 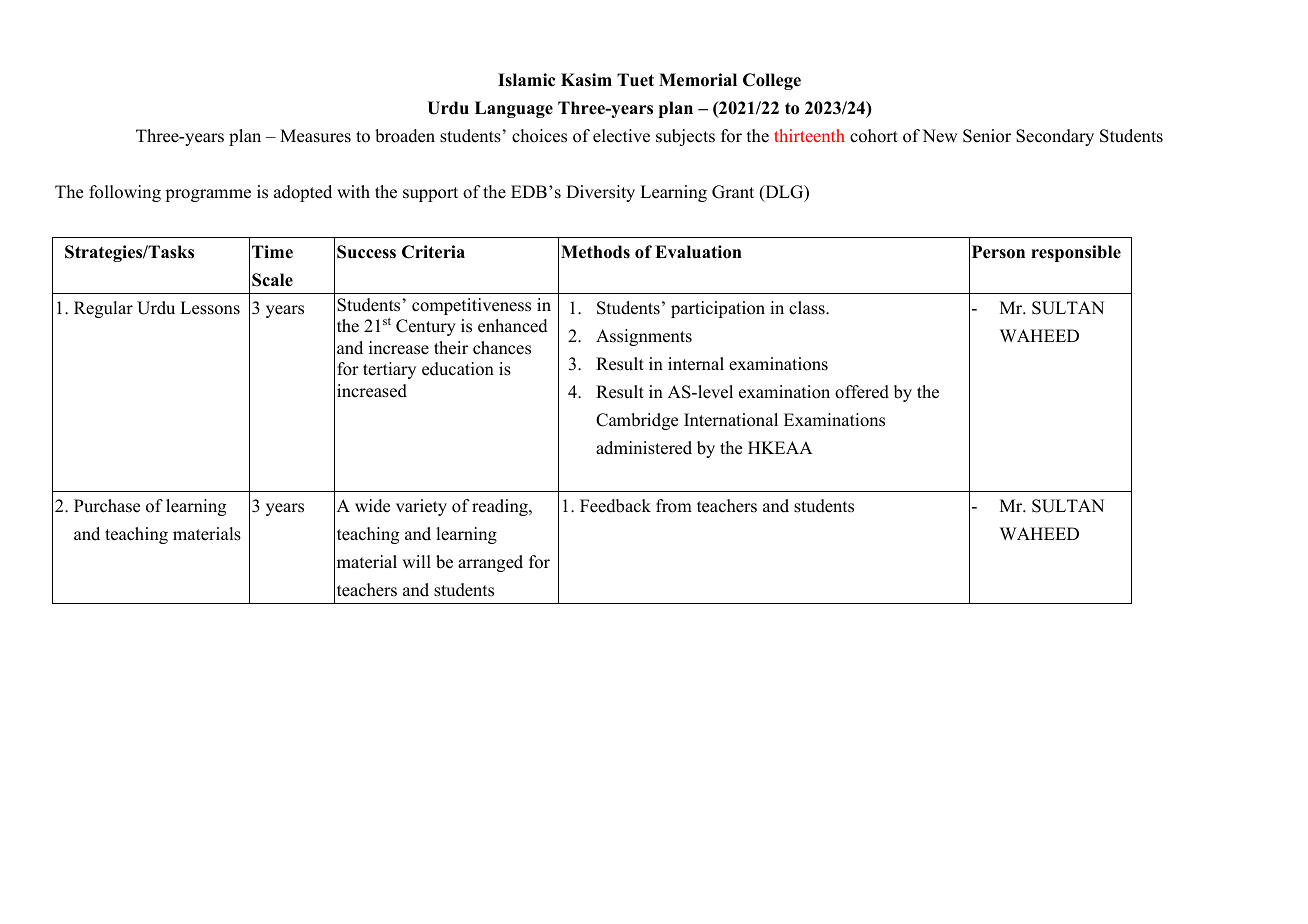 What do you see at coordinates (600, 193) in the screenshot?
I see `Diversity` at bounding box center [600, 193].
